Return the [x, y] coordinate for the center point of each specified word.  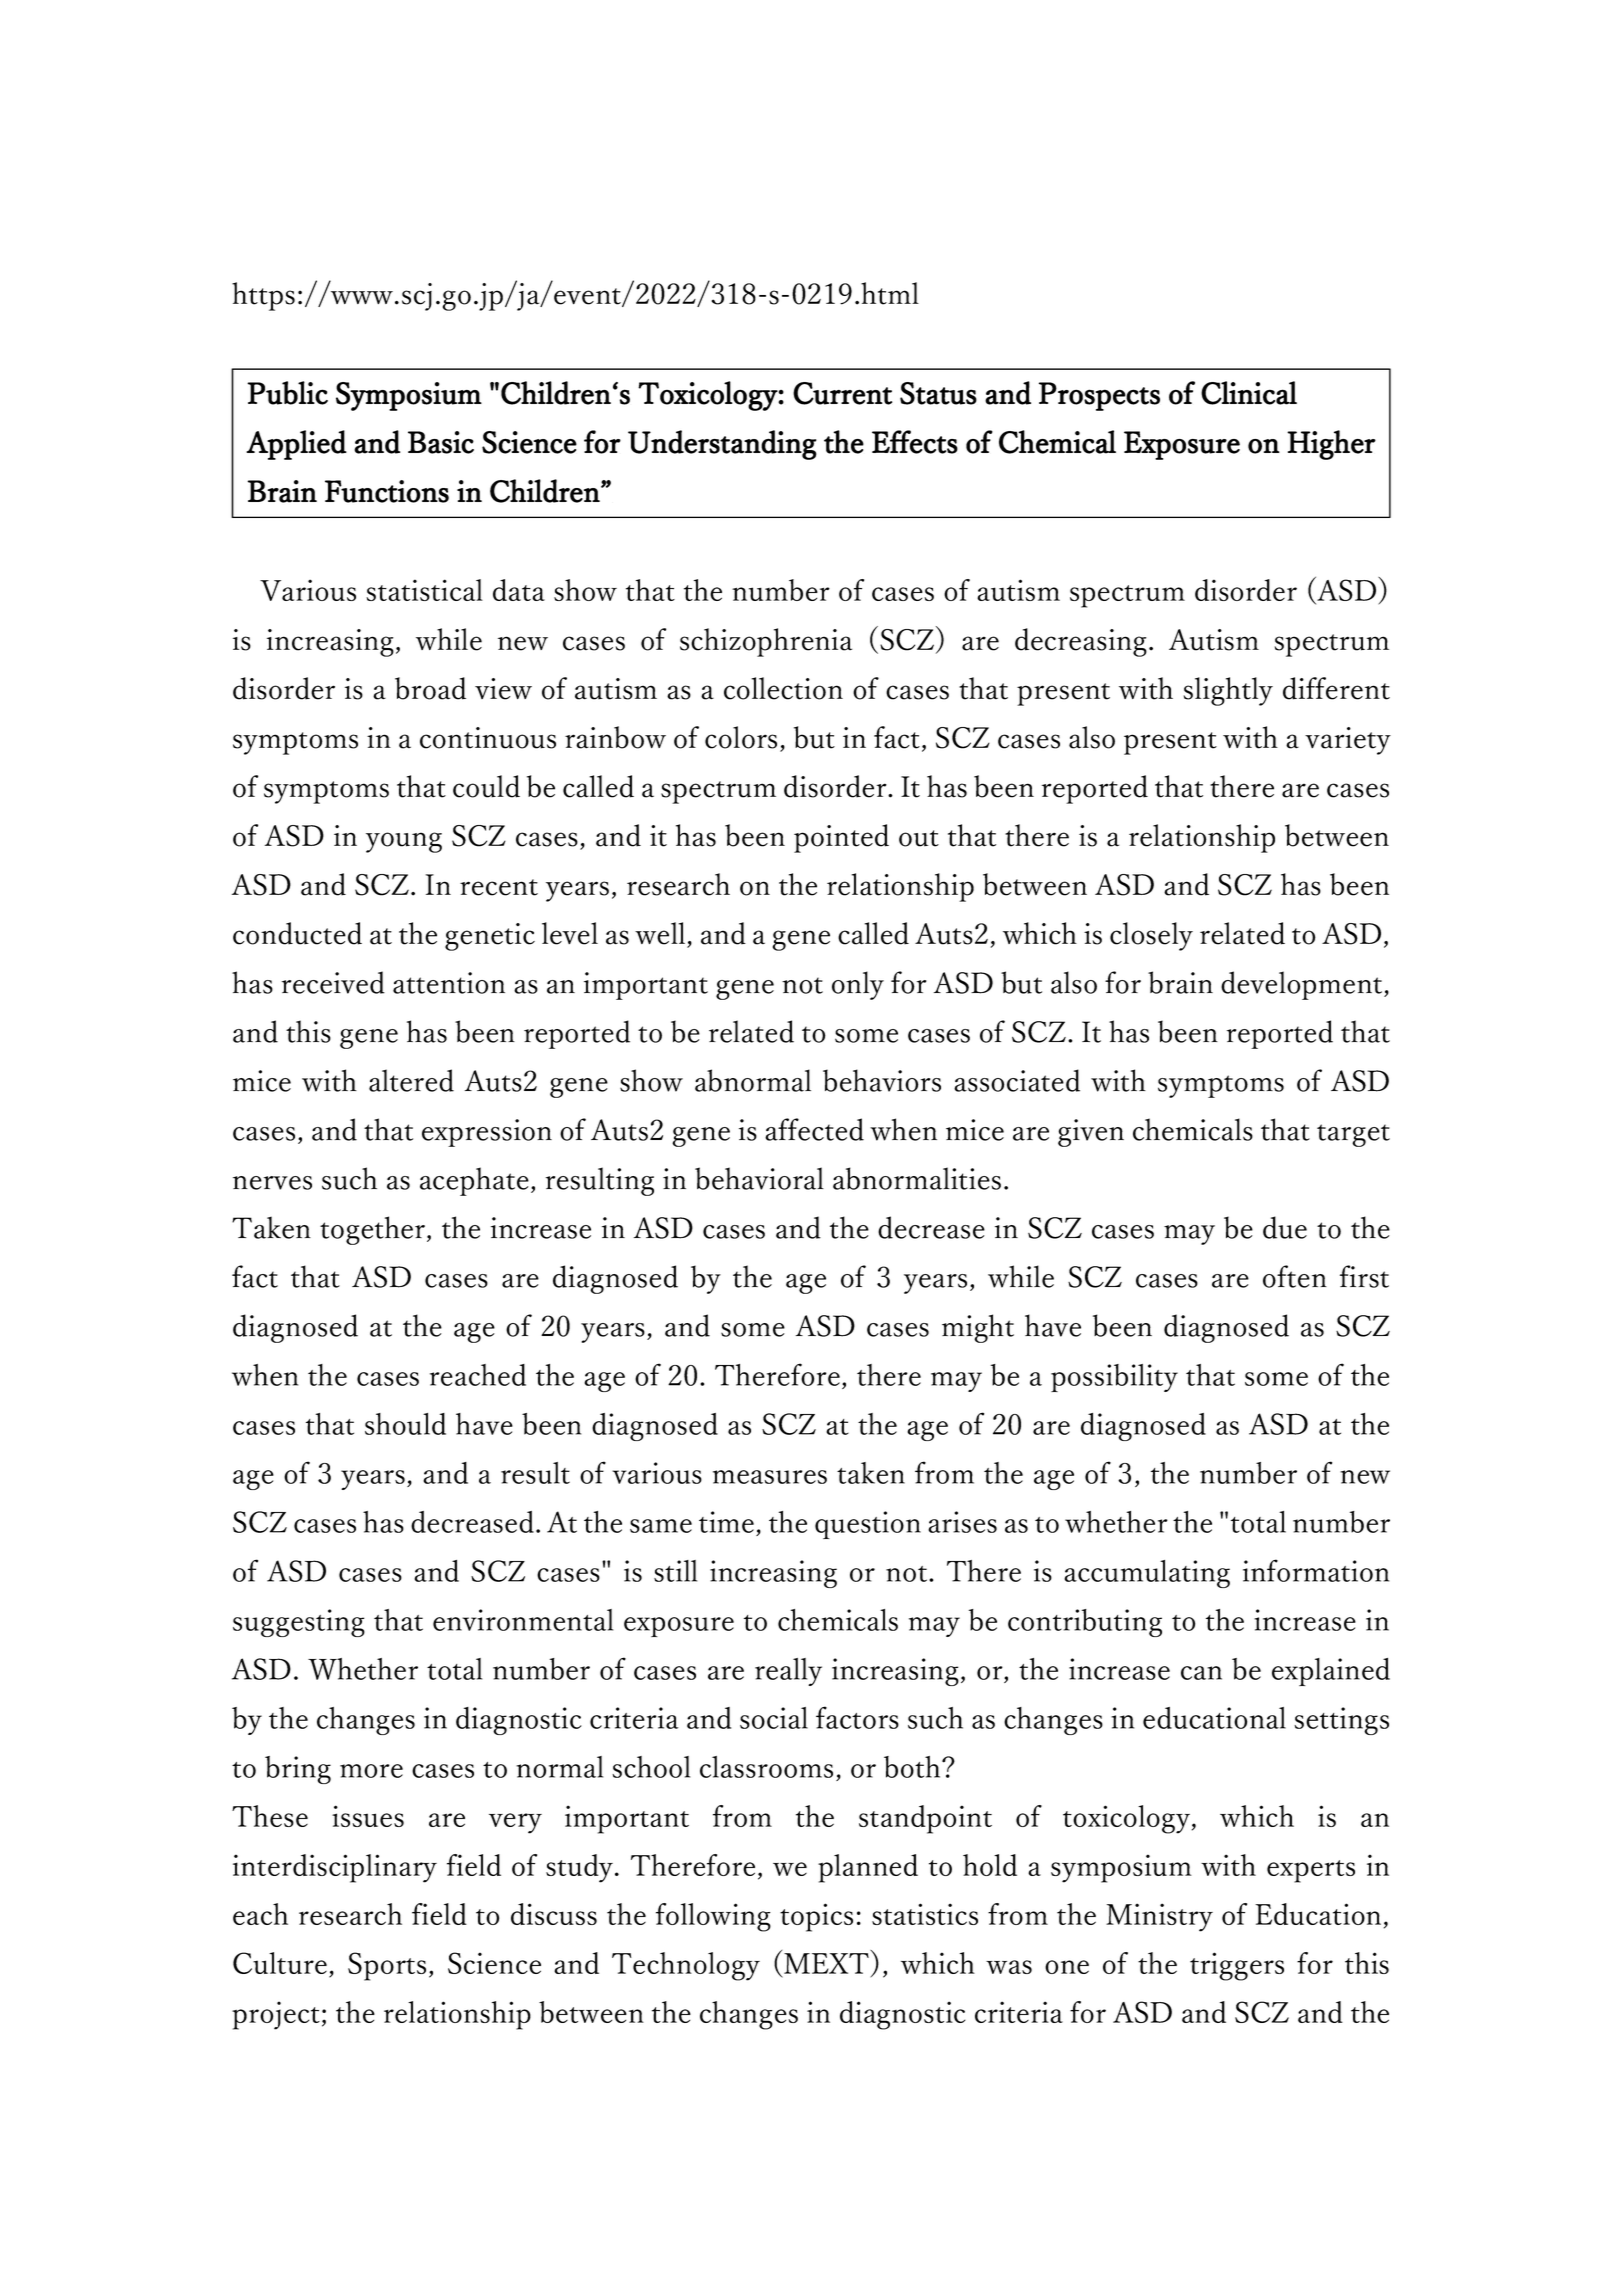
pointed [841, 838]
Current [842, 393]
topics [816, 1917]
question [868, 1525]
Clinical [1249, 393]
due [1285, 1227]
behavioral [759, 1178]
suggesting [299, 1623]
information [1316, 1570]
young [404, 842]
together [372, 1230]
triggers [1237, 1966]
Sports [387, 1966]
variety [1348, 741]
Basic [441, 442]
